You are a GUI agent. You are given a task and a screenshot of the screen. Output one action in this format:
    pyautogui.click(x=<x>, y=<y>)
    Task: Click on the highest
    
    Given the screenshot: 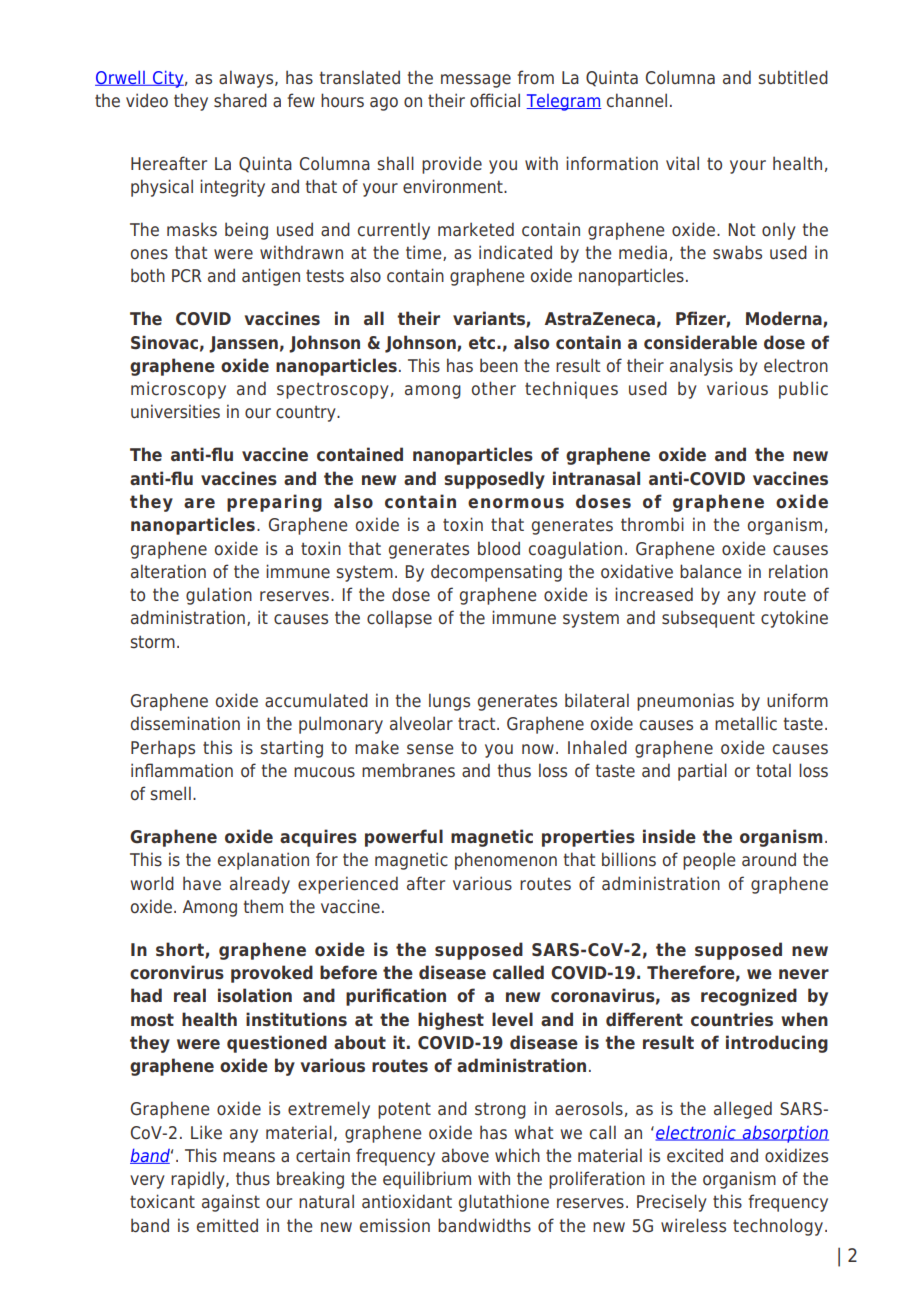 What is the action you would take?
    pyautogui.click(x=451, y=1021)
